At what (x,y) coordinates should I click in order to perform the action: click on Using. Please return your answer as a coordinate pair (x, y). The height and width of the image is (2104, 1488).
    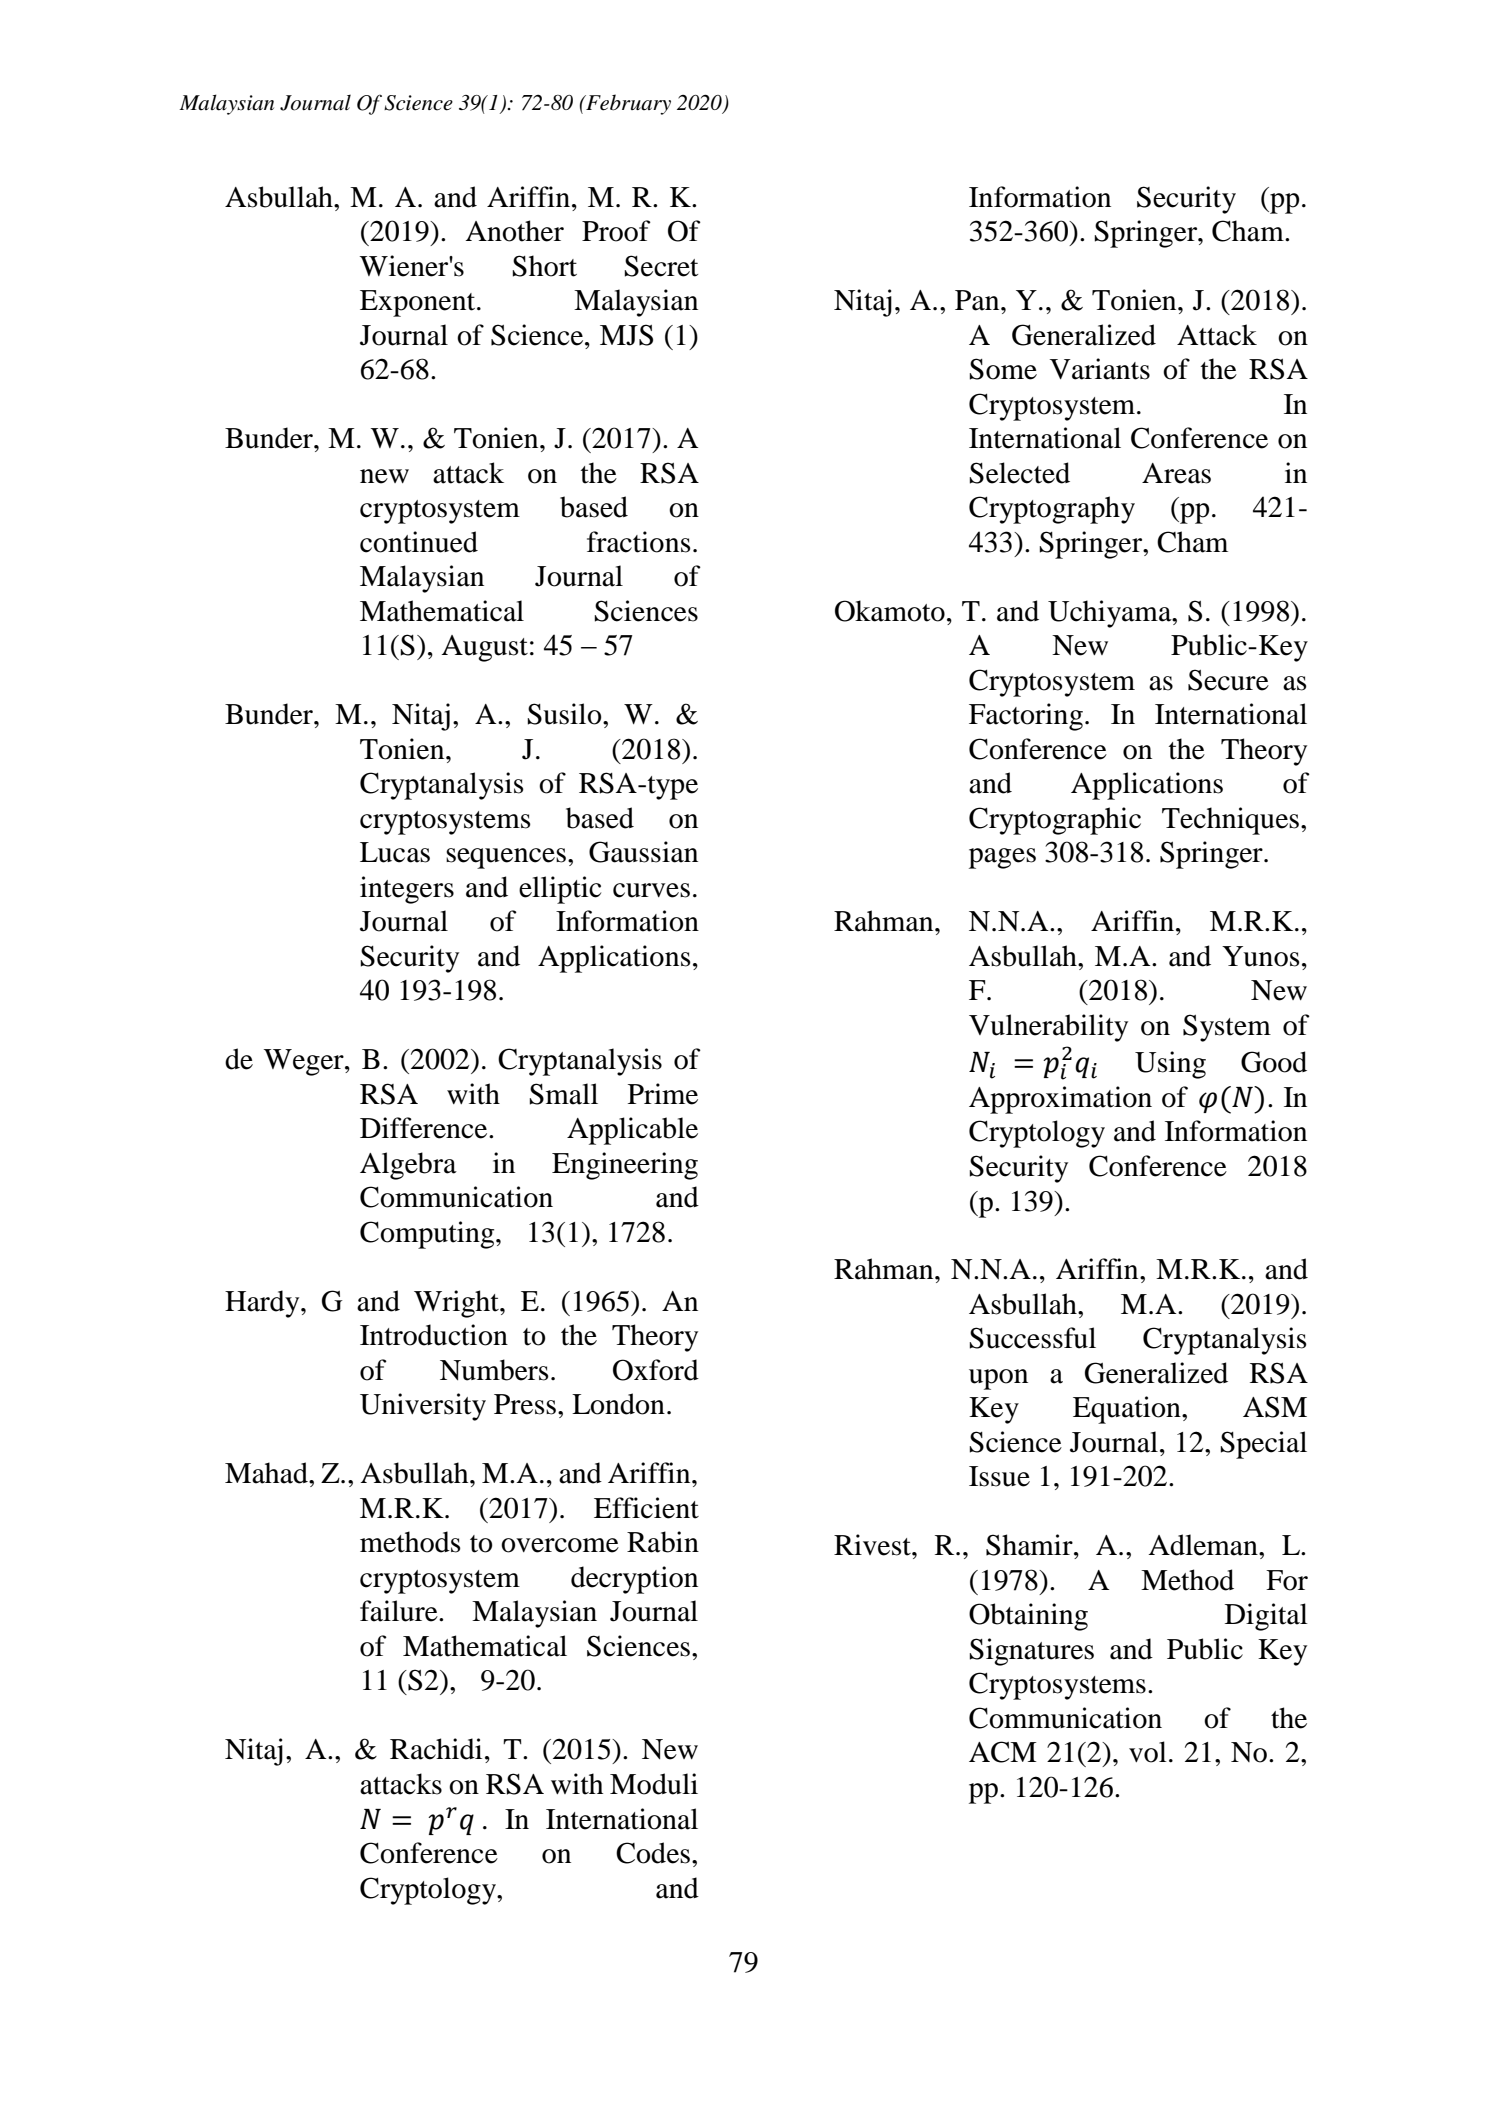
    Looking at the image, I should click on (1170, 1065).
